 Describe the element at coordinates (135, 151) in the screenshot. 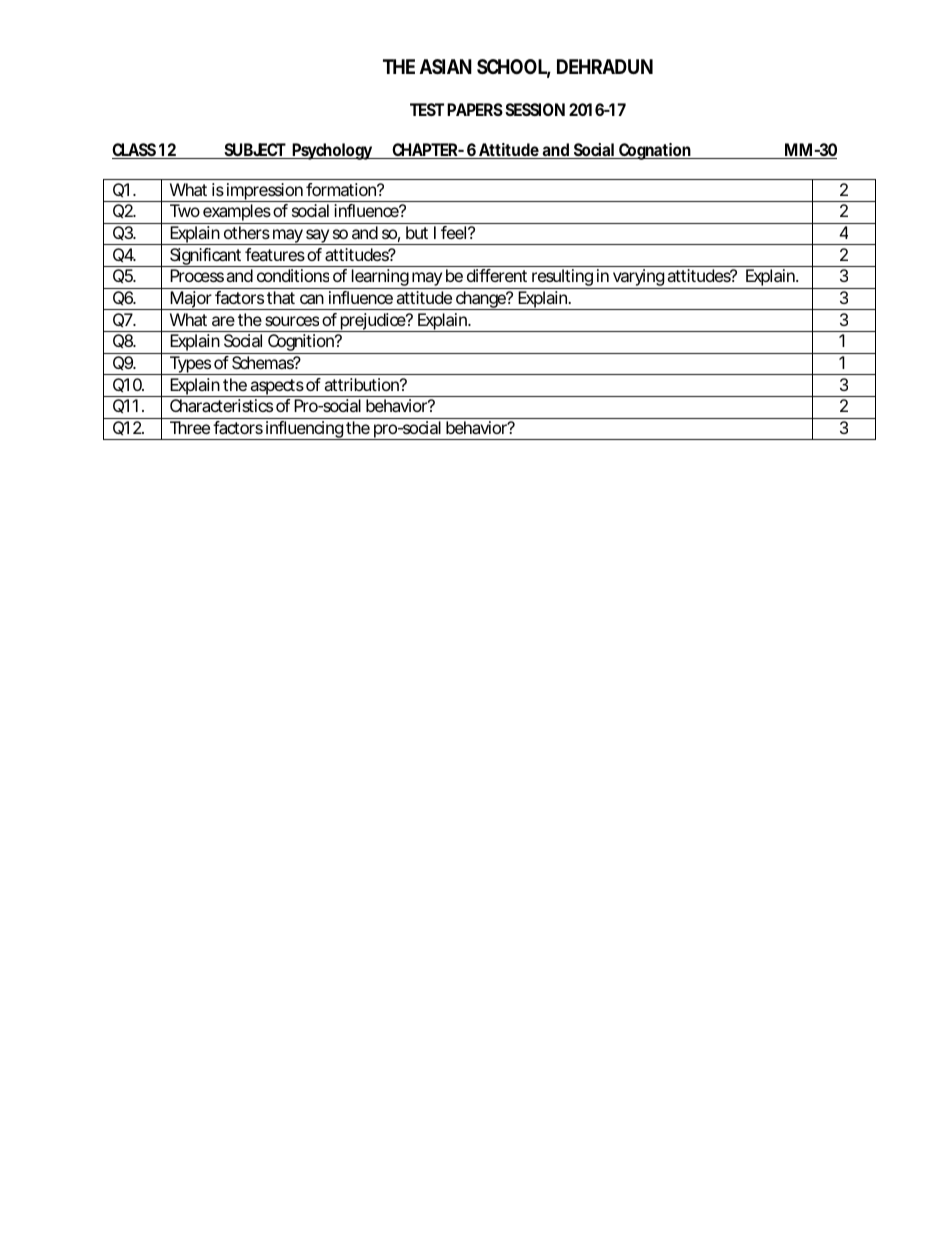

I see `CLASS` at that location.
